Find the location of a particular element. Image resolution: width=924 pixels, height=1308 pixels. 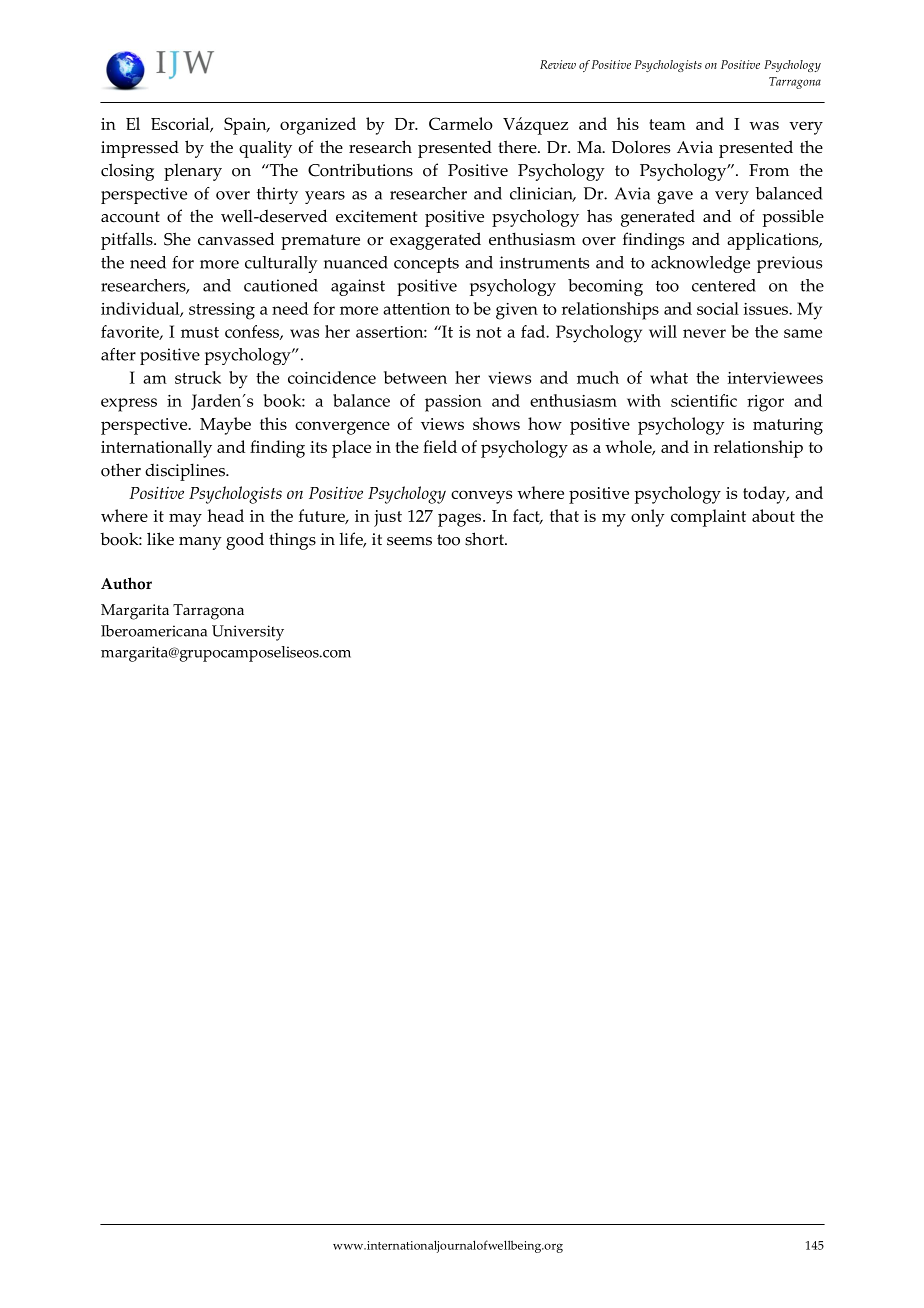

Spain is located at coordinates (246, 126).
